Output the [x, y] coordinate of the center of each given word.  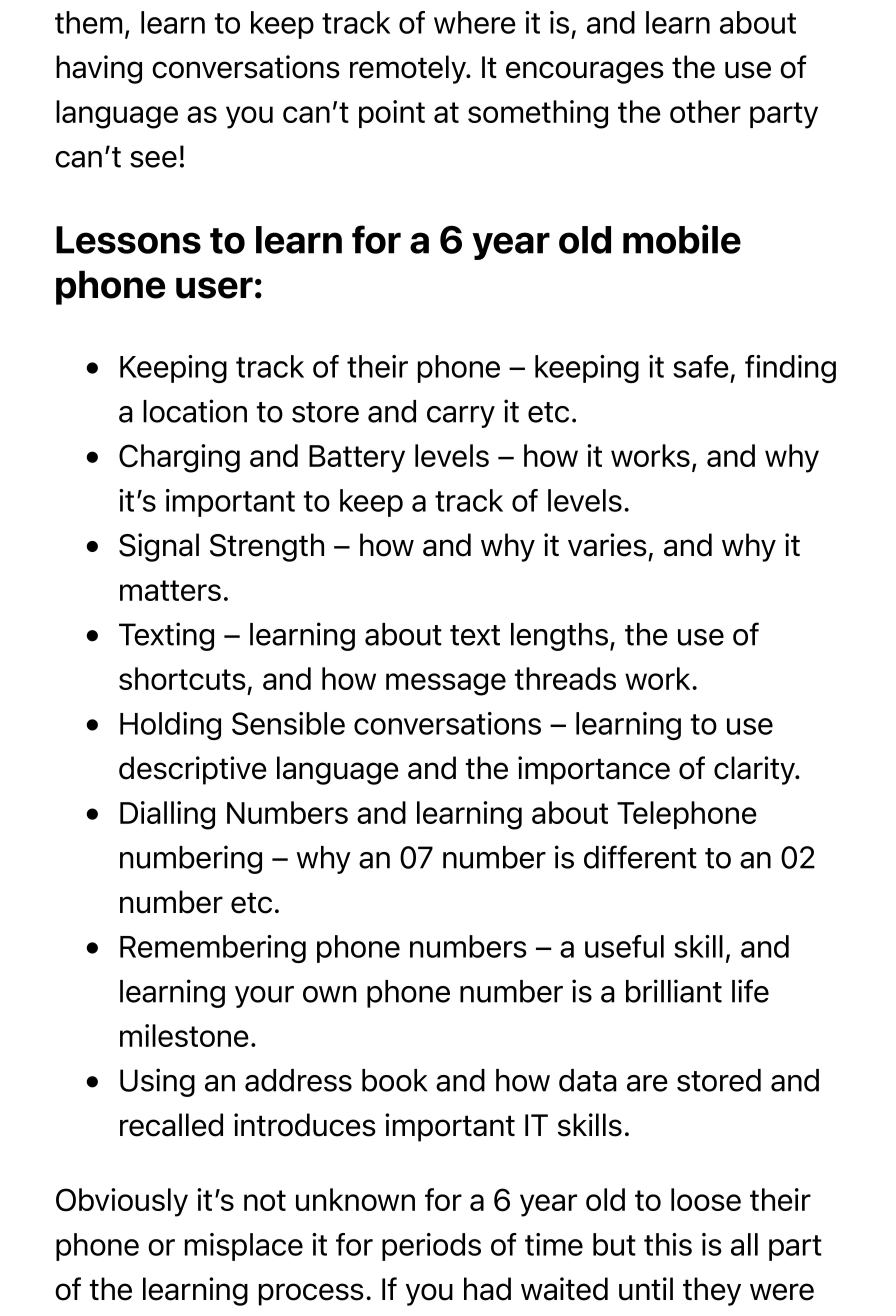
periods [431, 1247]
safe [701, 366]
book [395, 1080]
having [99, 69]
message [446, 684]
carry [461, 417]
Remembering [213, 949]
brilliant [674, 991]
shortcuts [182, 678]
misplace [244, 1247]
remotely [409, 69]
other [705, 111]
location [195, 411]
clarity [755, 770]
